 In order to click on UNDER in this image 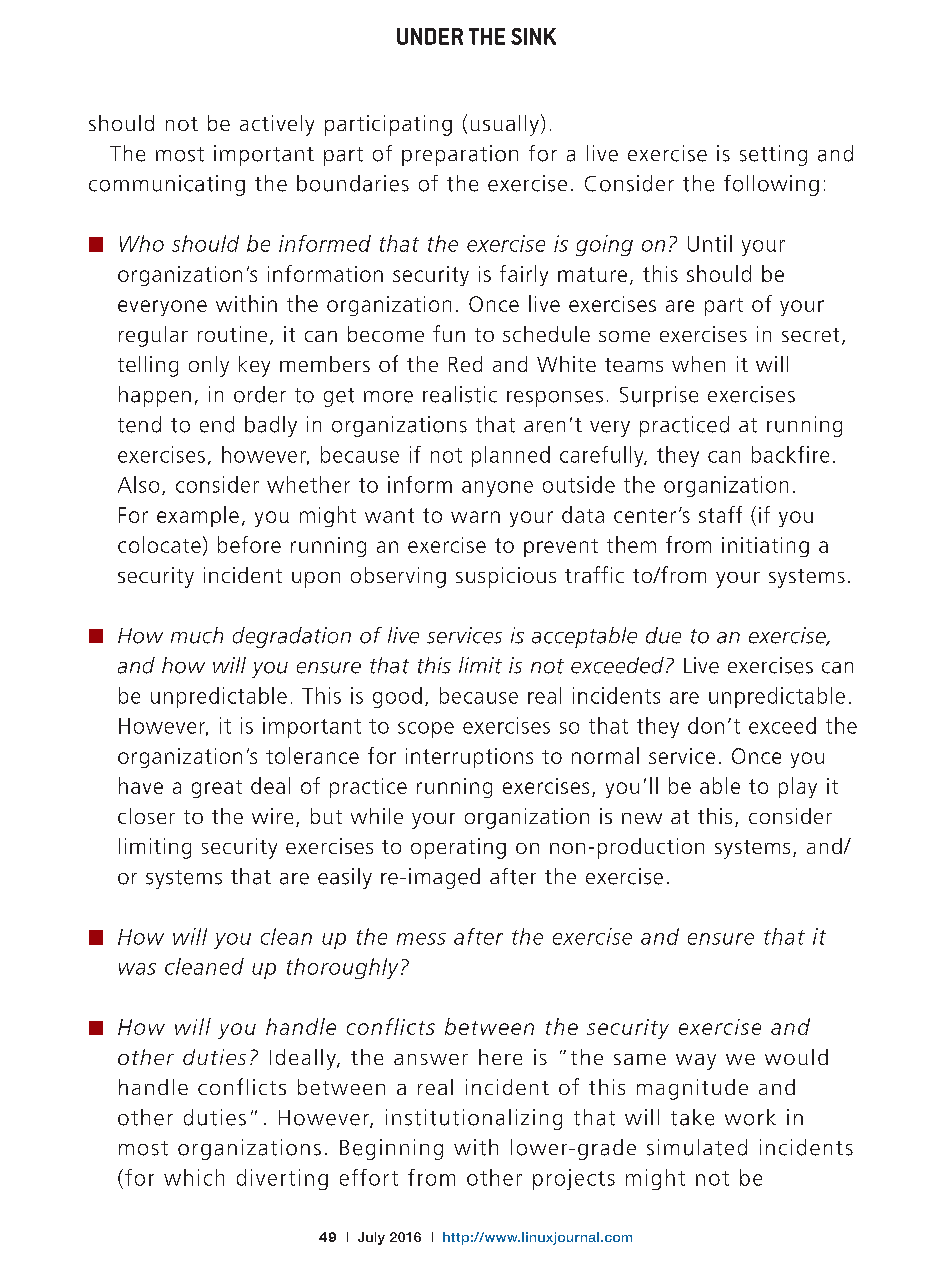, I will do `click(430, 36)`.
